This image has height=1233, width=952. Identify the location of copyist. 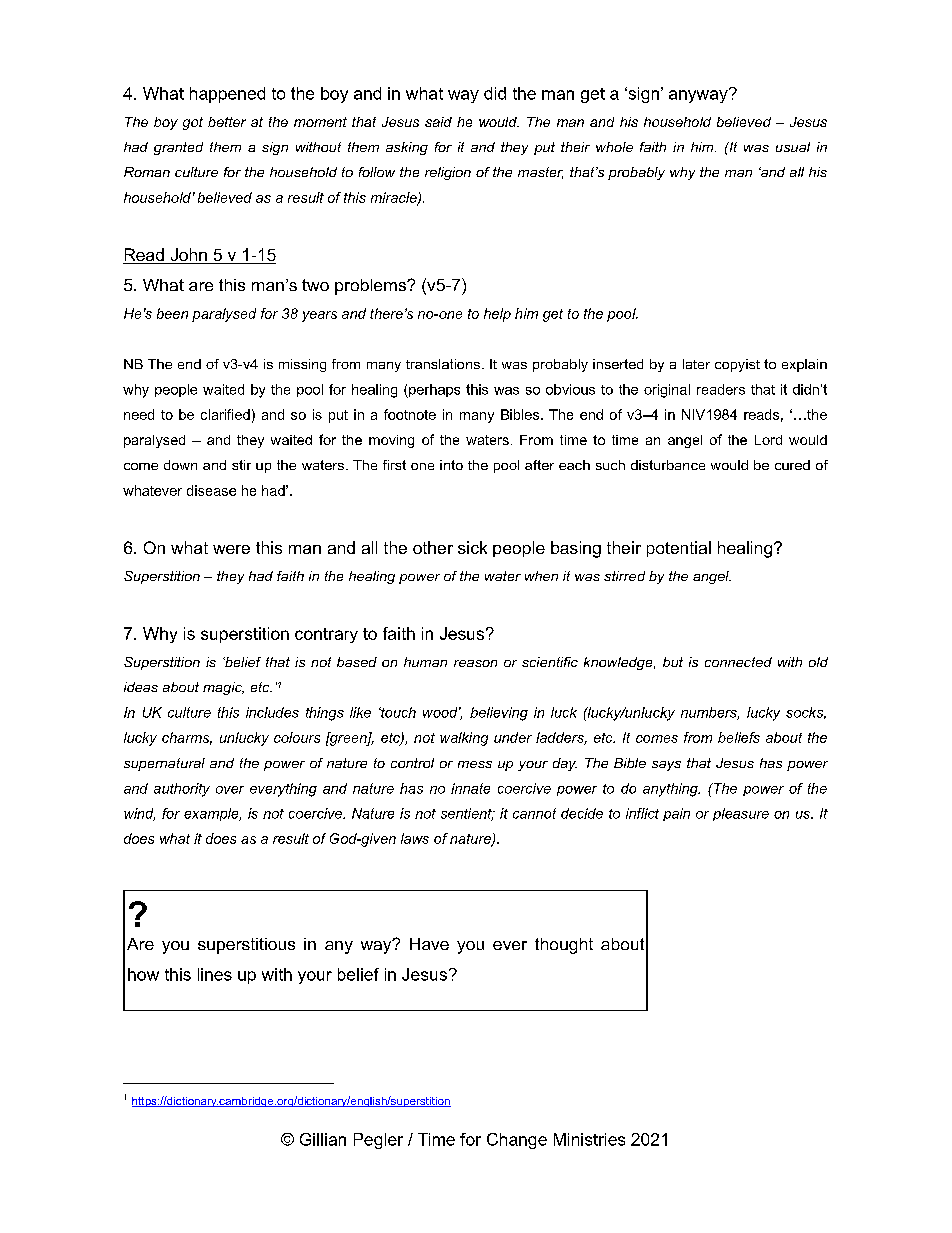
(737, 365).
